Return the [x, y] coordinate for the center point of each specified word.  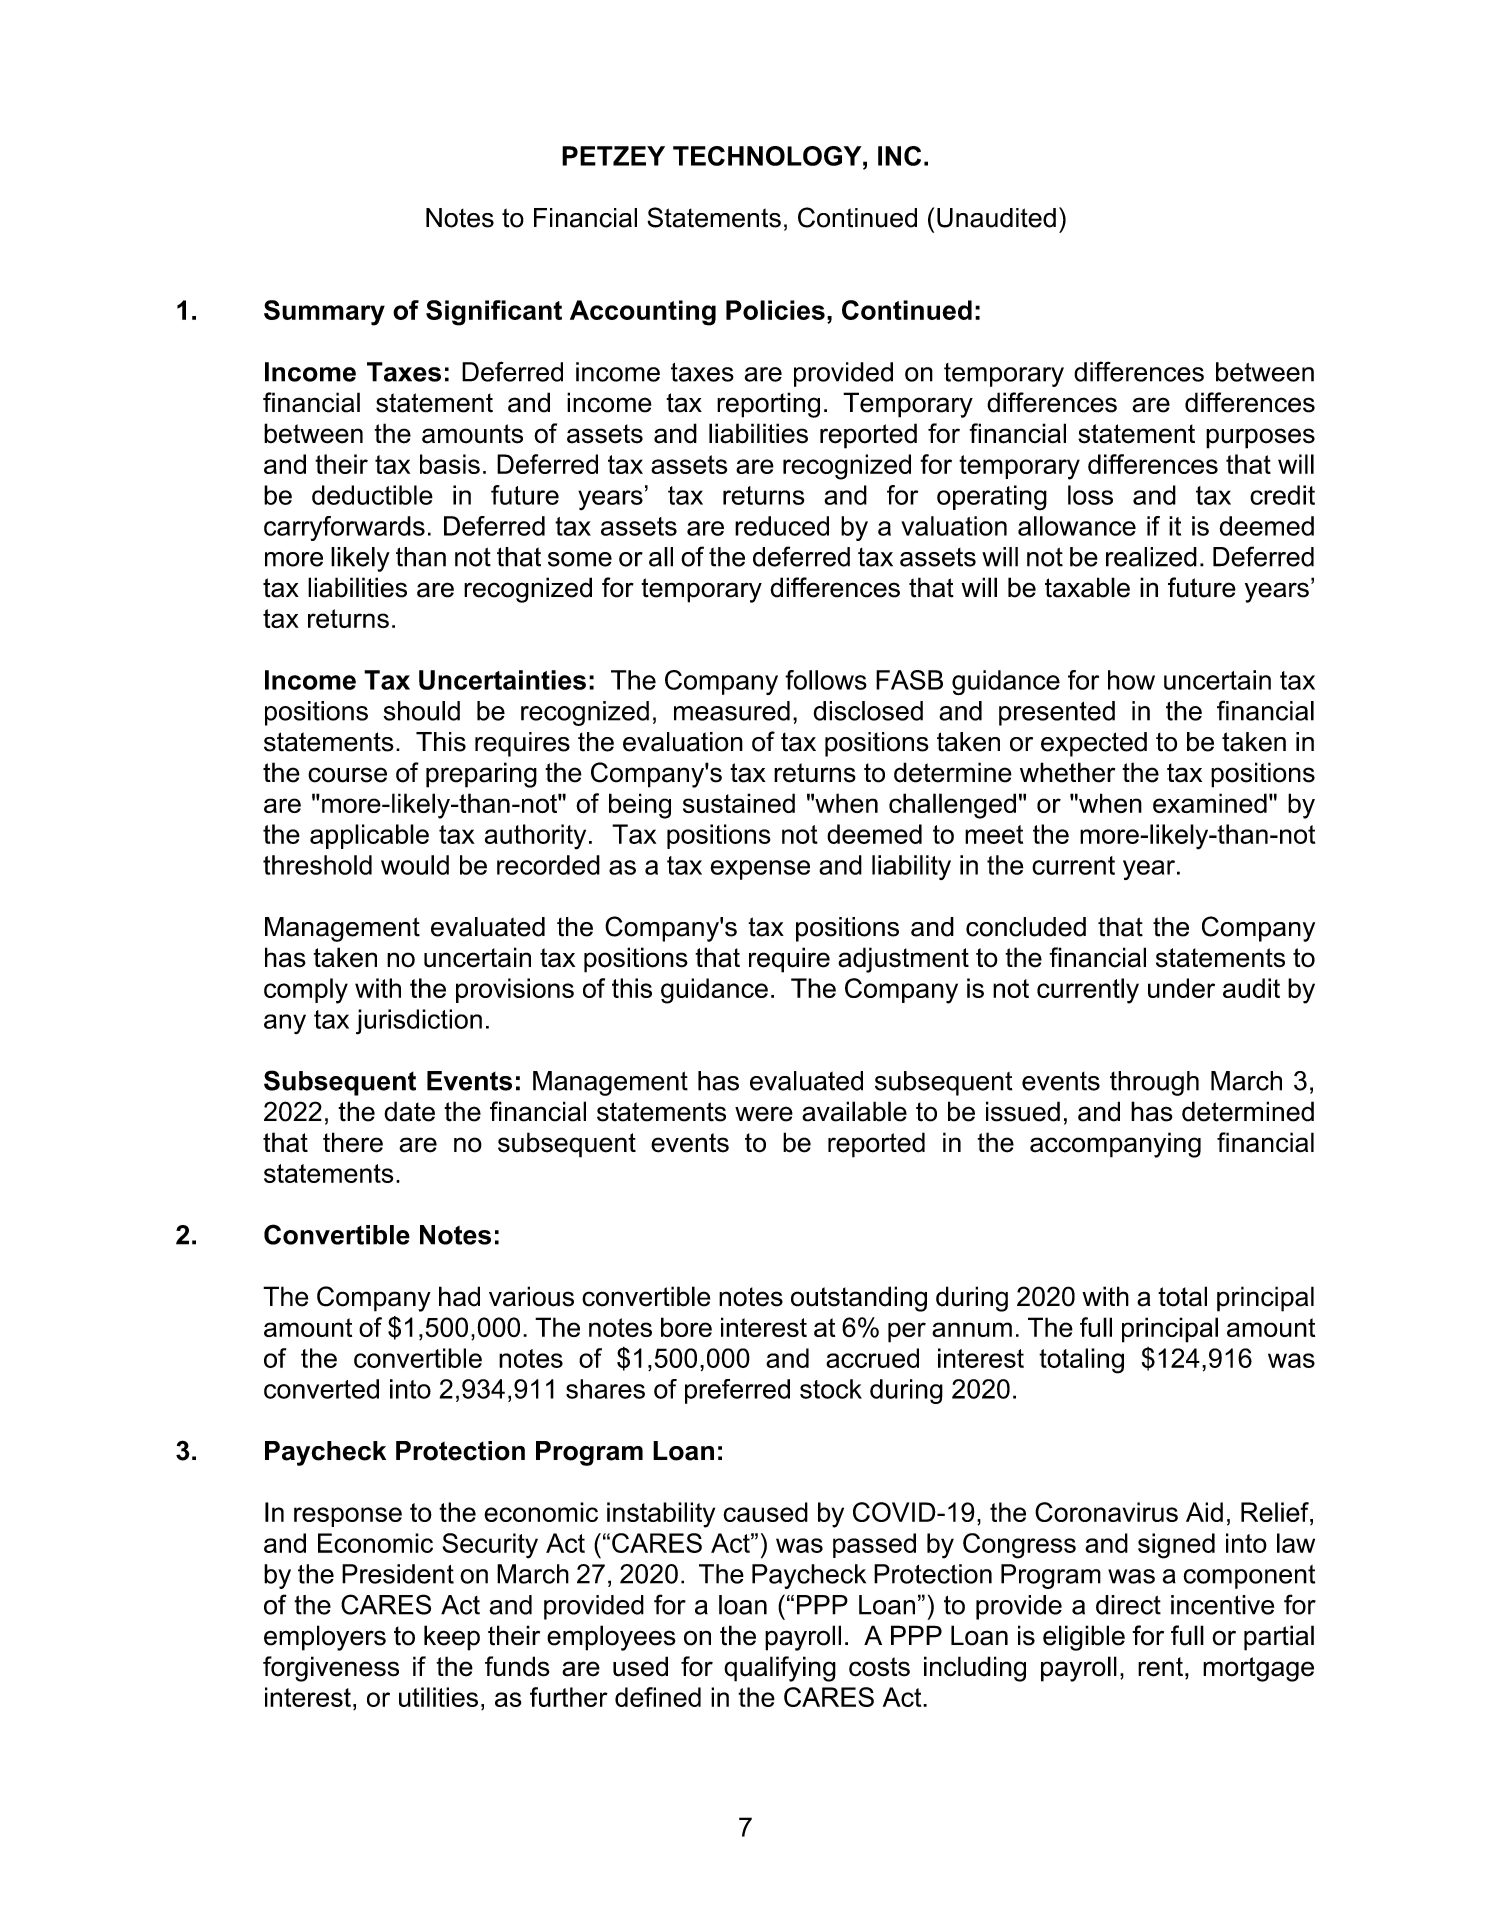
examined [1210, 803]
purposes [1260, 438]
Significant [494, 313]
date [409, 1111]
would [415, 865]
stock [831, 1389]
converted [321, 1389]
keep [452, 1638]
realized [1151, 557]
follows [826, 680]
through [1154, 1083]
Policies [775, 310]
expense [760, 870]
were [764, 1114]
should [421, 711]
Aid [1204, 1512]
